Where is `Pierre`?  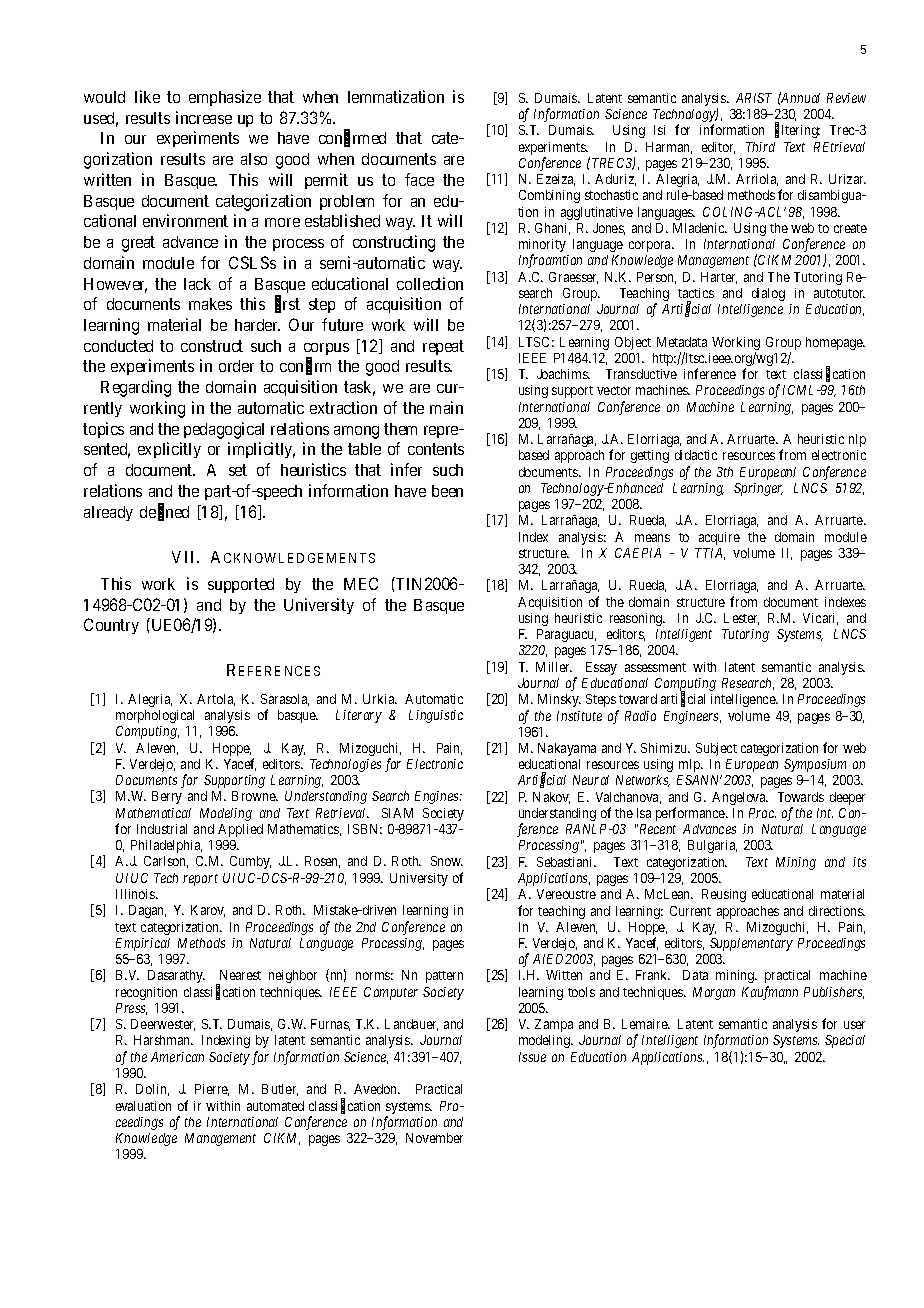 Pierre is located at coordinates (212, 1090).
